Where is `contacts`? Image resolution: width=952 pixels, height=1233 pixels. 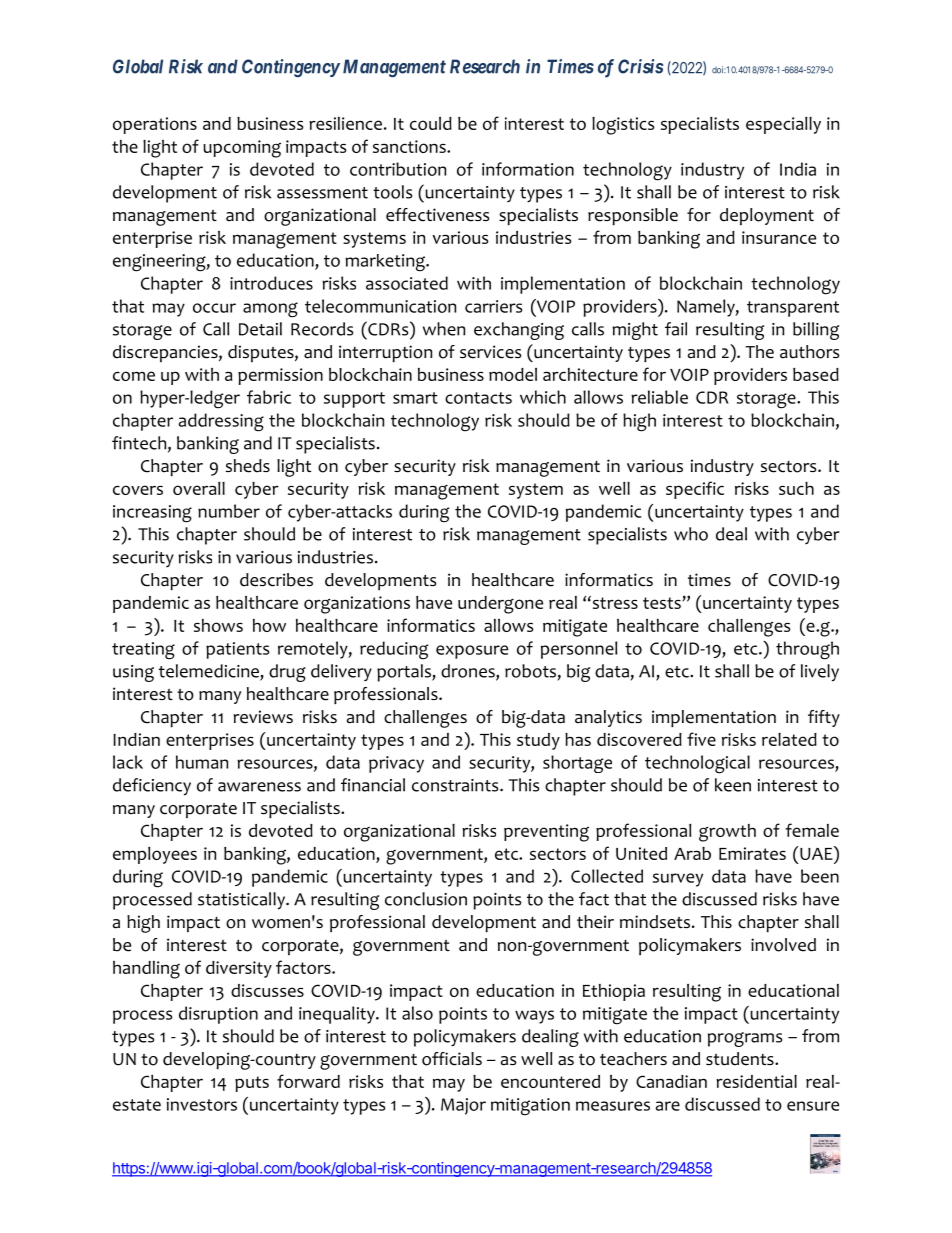 contacts is located at coordinates (478, 398).
